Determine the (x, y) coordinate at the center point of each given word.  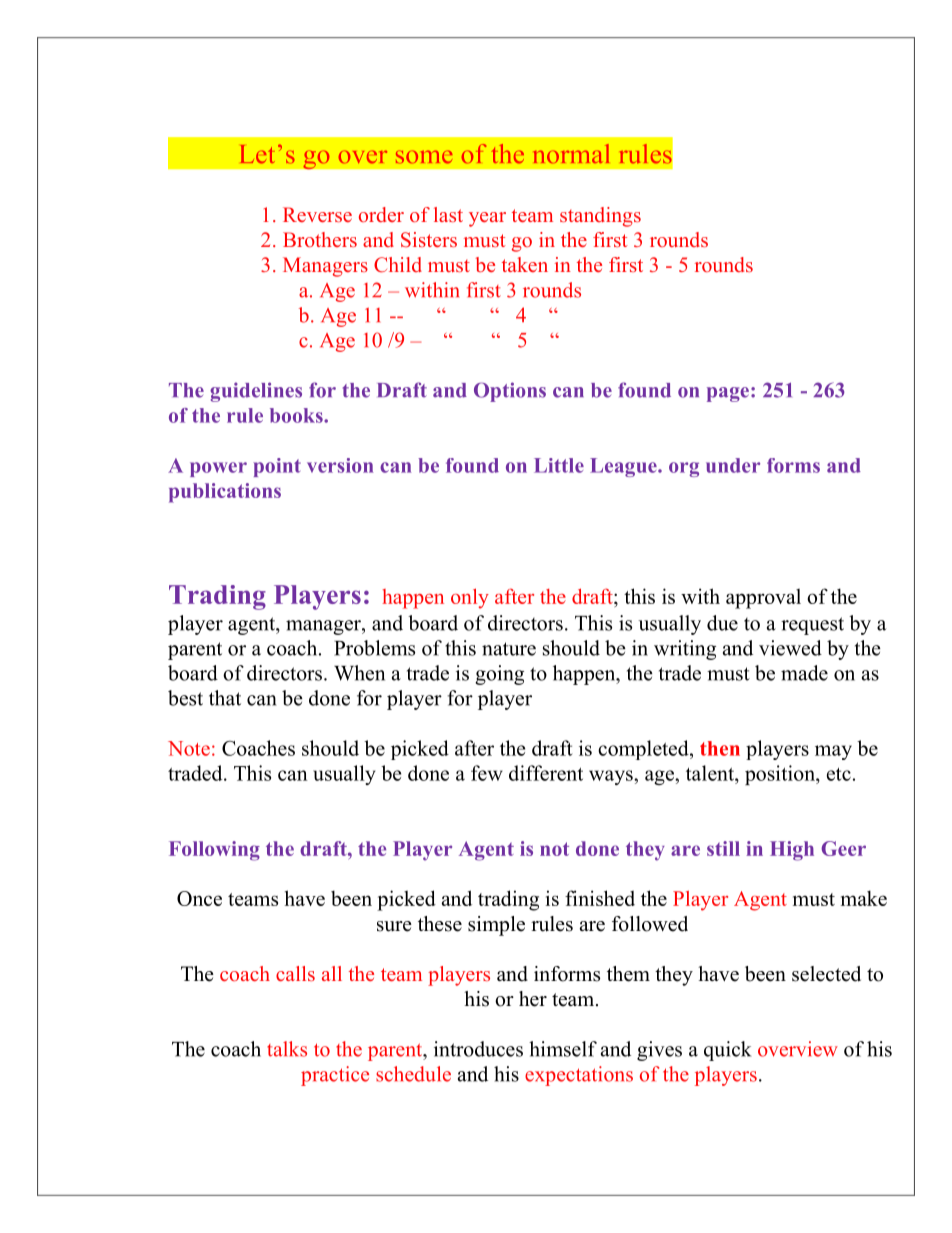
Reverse (317, 214)
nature (509, 649)
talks (287, 1049)
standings (600, 217)
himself (563, 1049)
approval (763, 599)
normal (571, 154)
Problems (374, 648)
